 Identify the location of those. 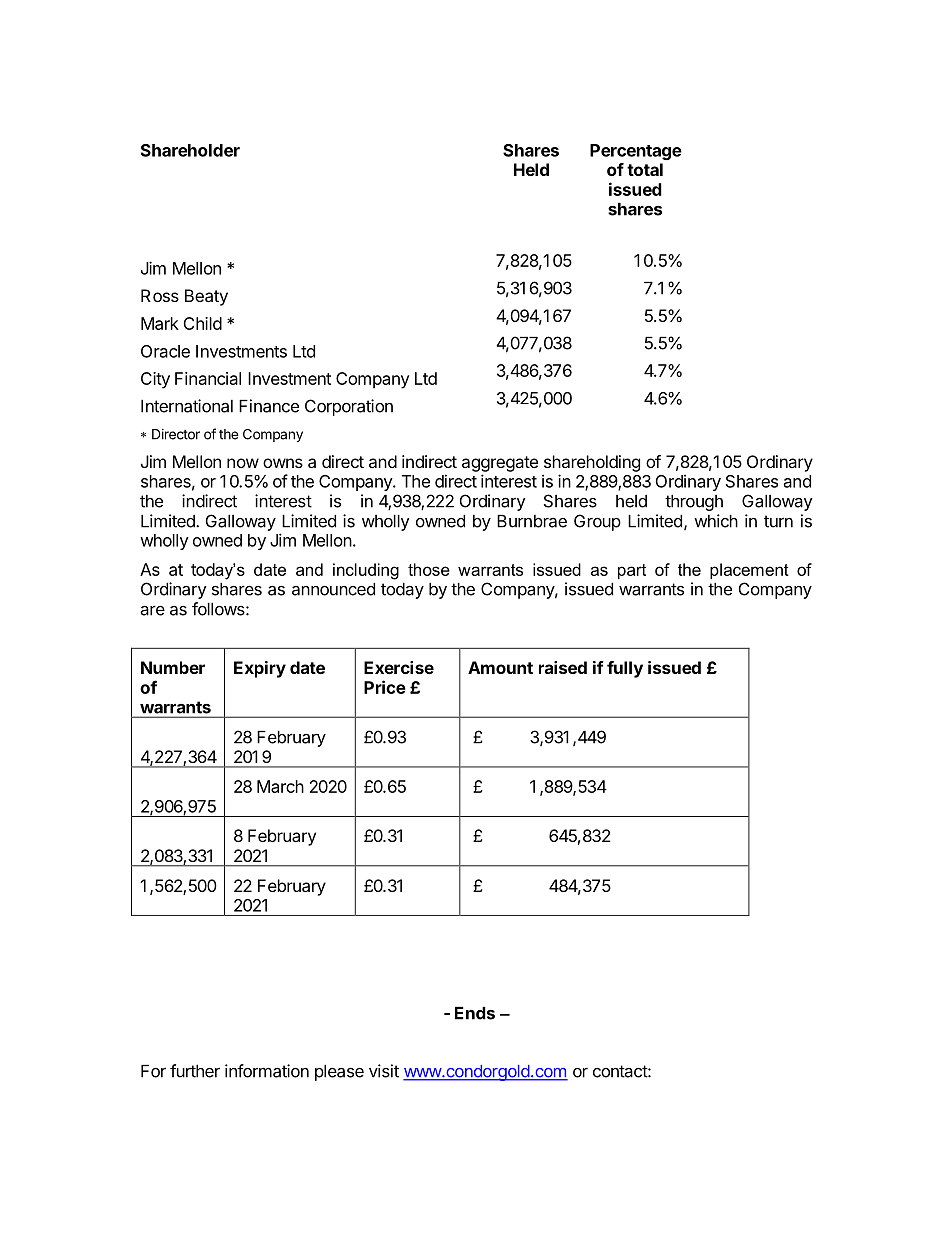
(429, 569).
